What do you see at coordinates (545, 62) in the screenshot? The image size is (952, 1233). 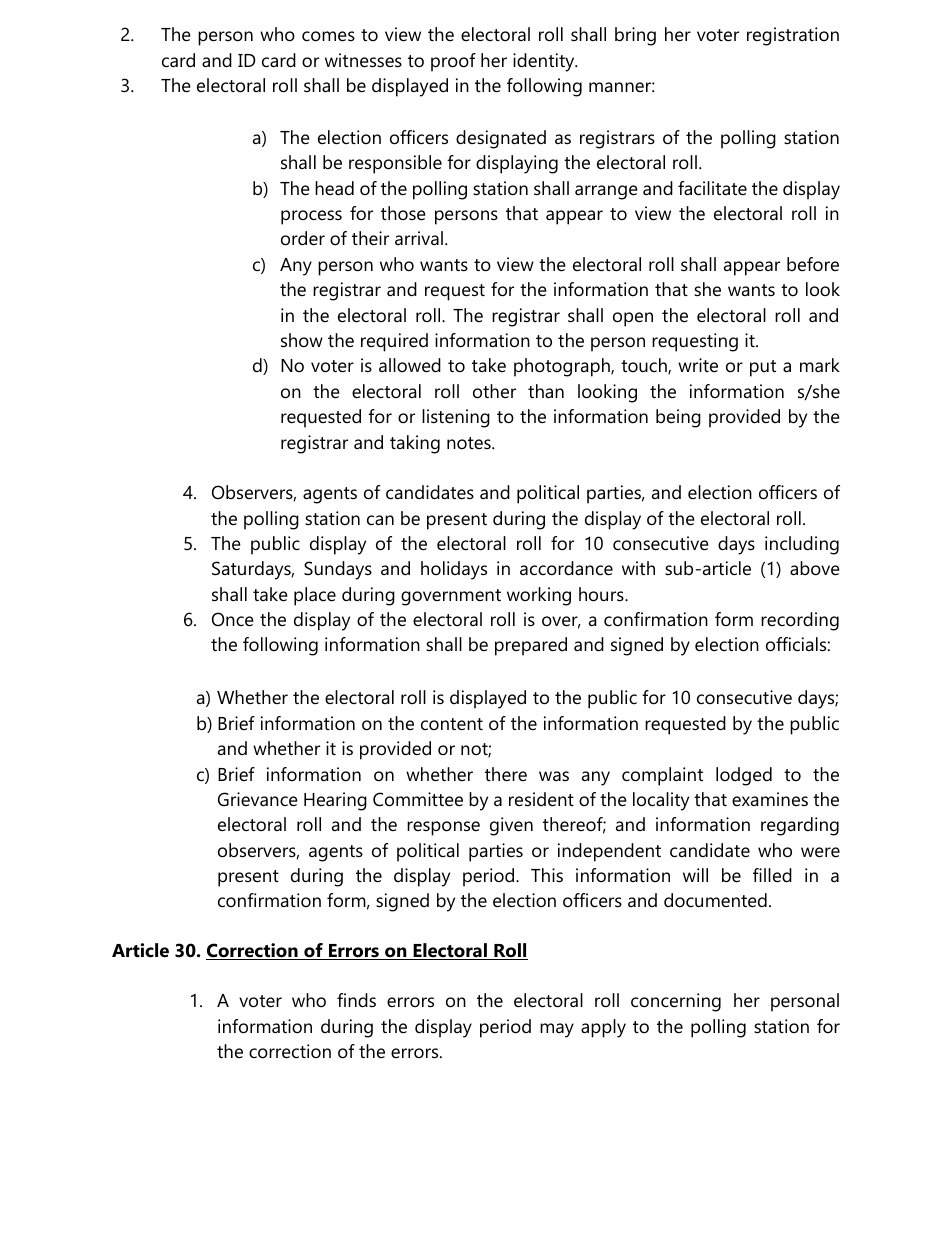 I see `identity` at bounding box center [545, 62].
